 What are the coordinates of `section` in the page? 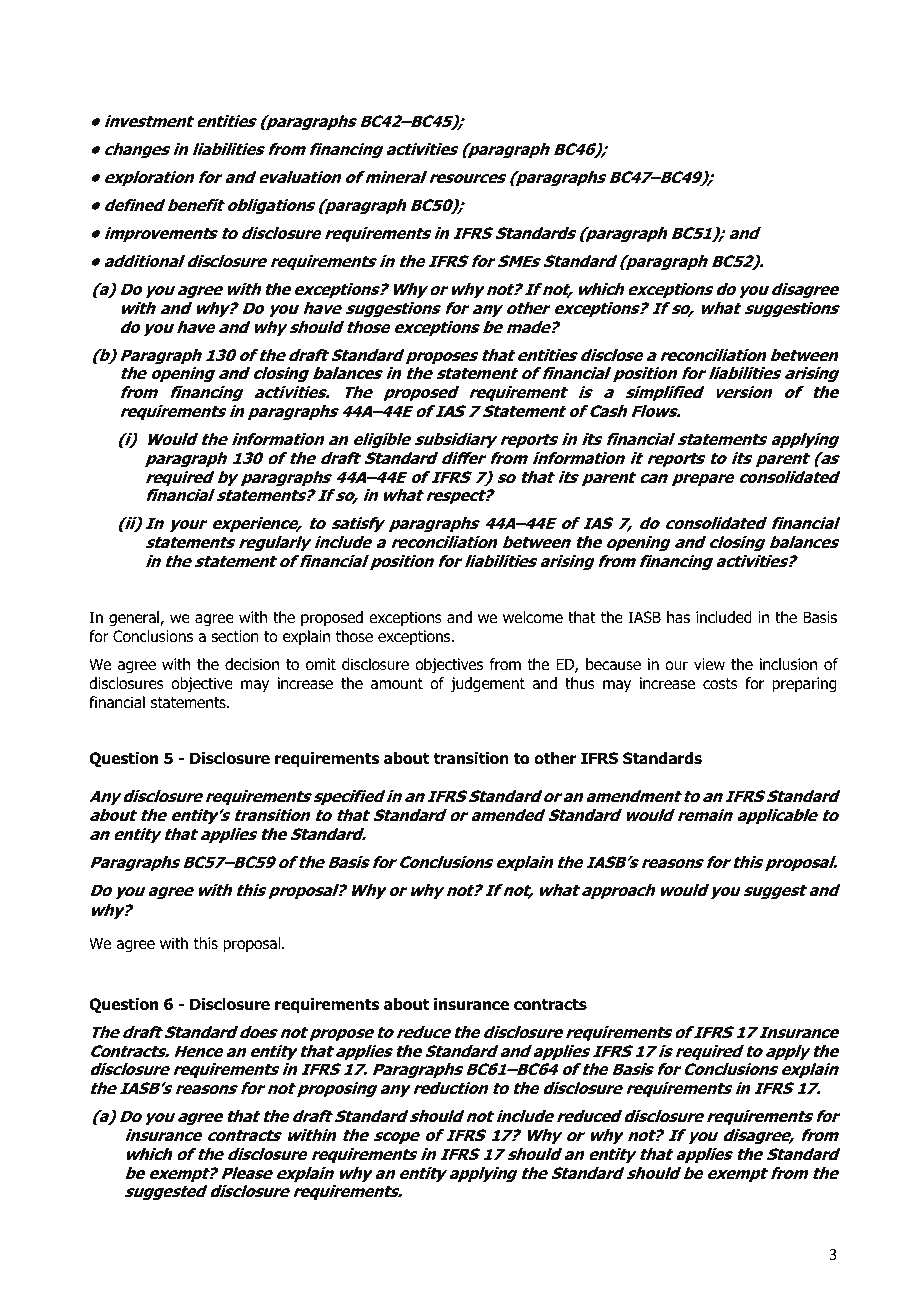 It's located at (235, 636).
